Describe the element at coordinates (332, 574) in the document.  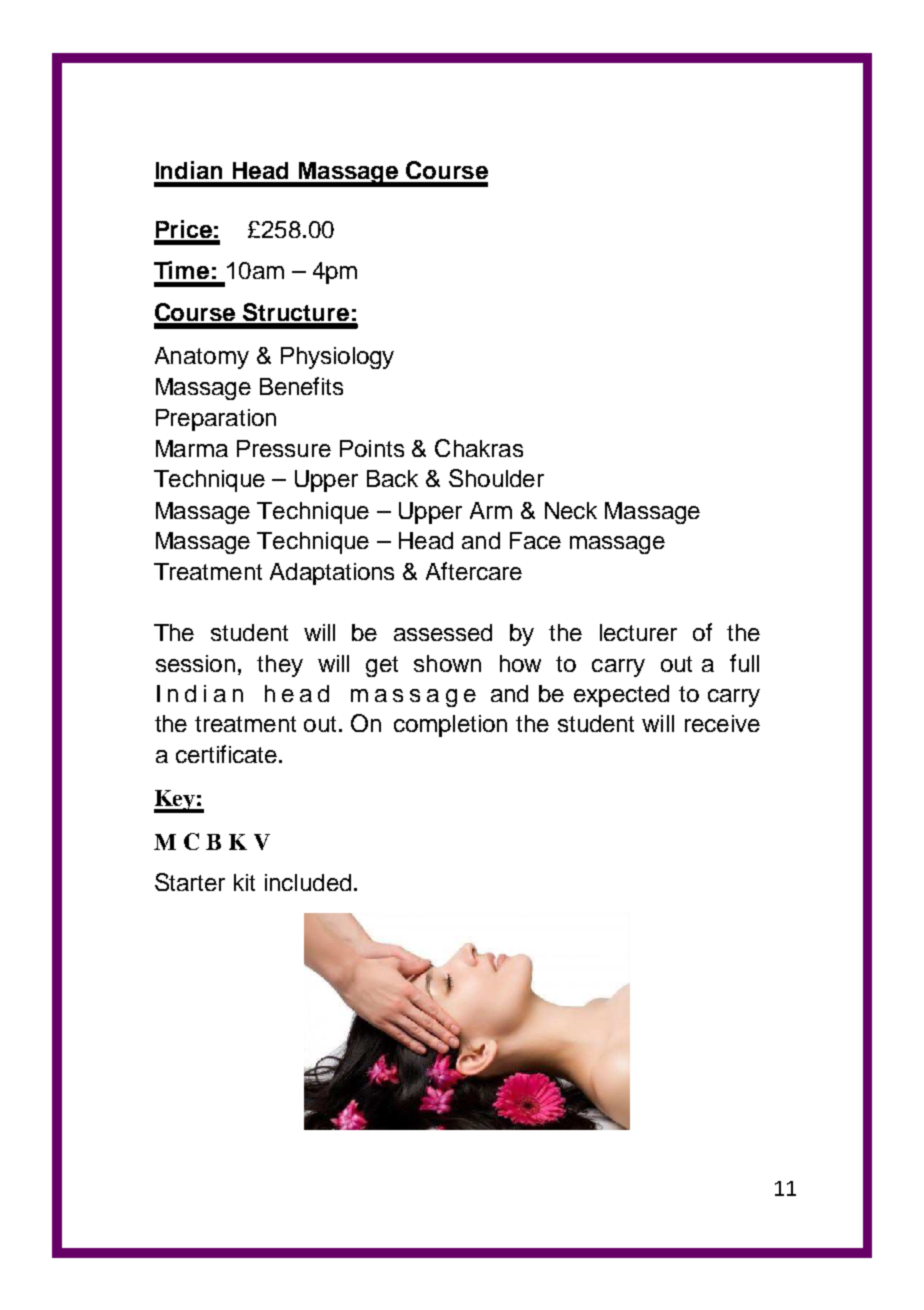
I see `Adaptations` at that location.
